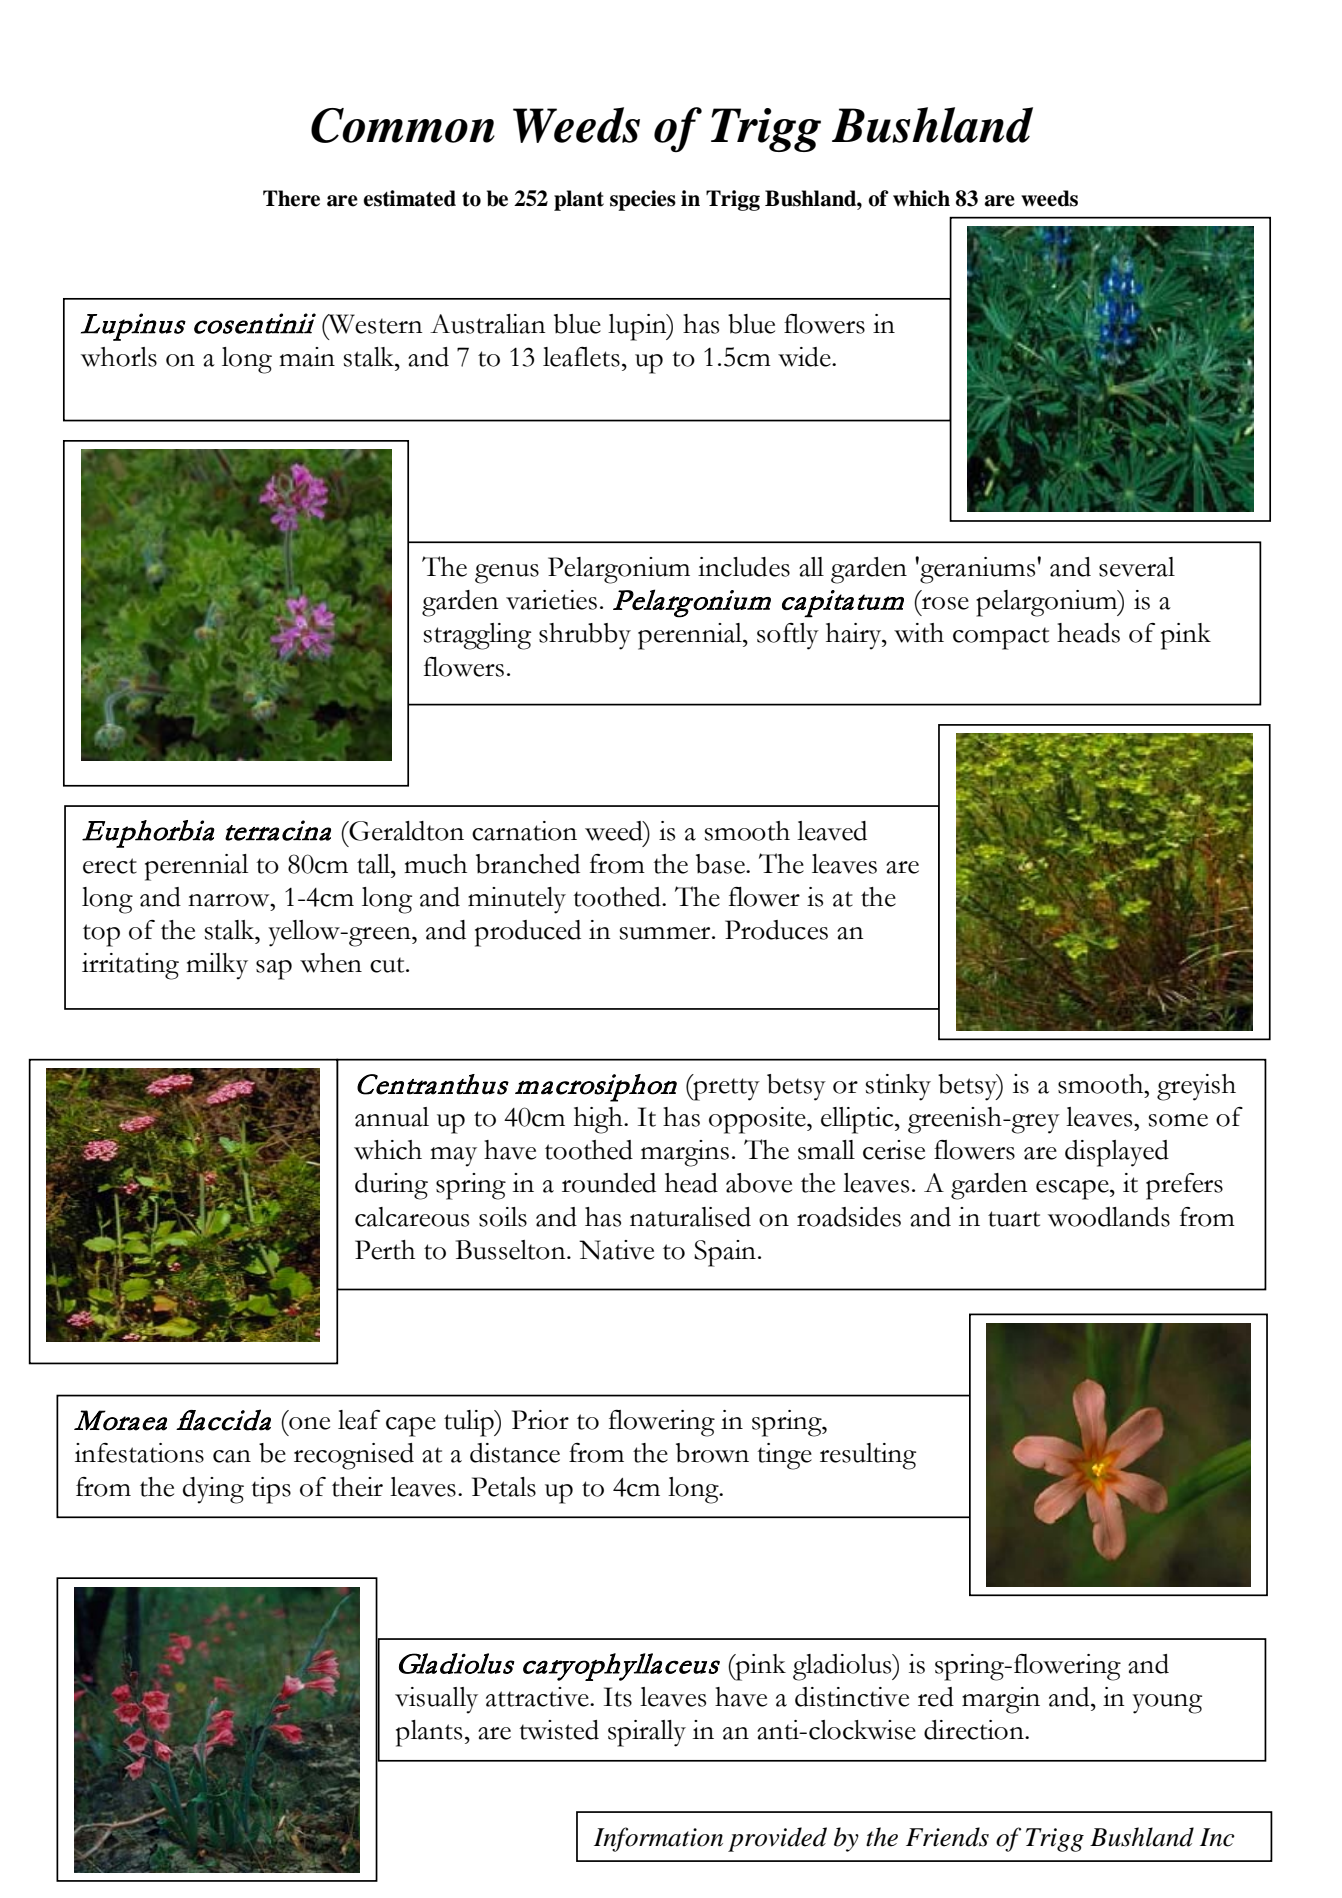 This screenshot has height=1898, width=1342. Describe the element at coordinates (975, 1730) in the screenshot. I see `direction` at that location.
